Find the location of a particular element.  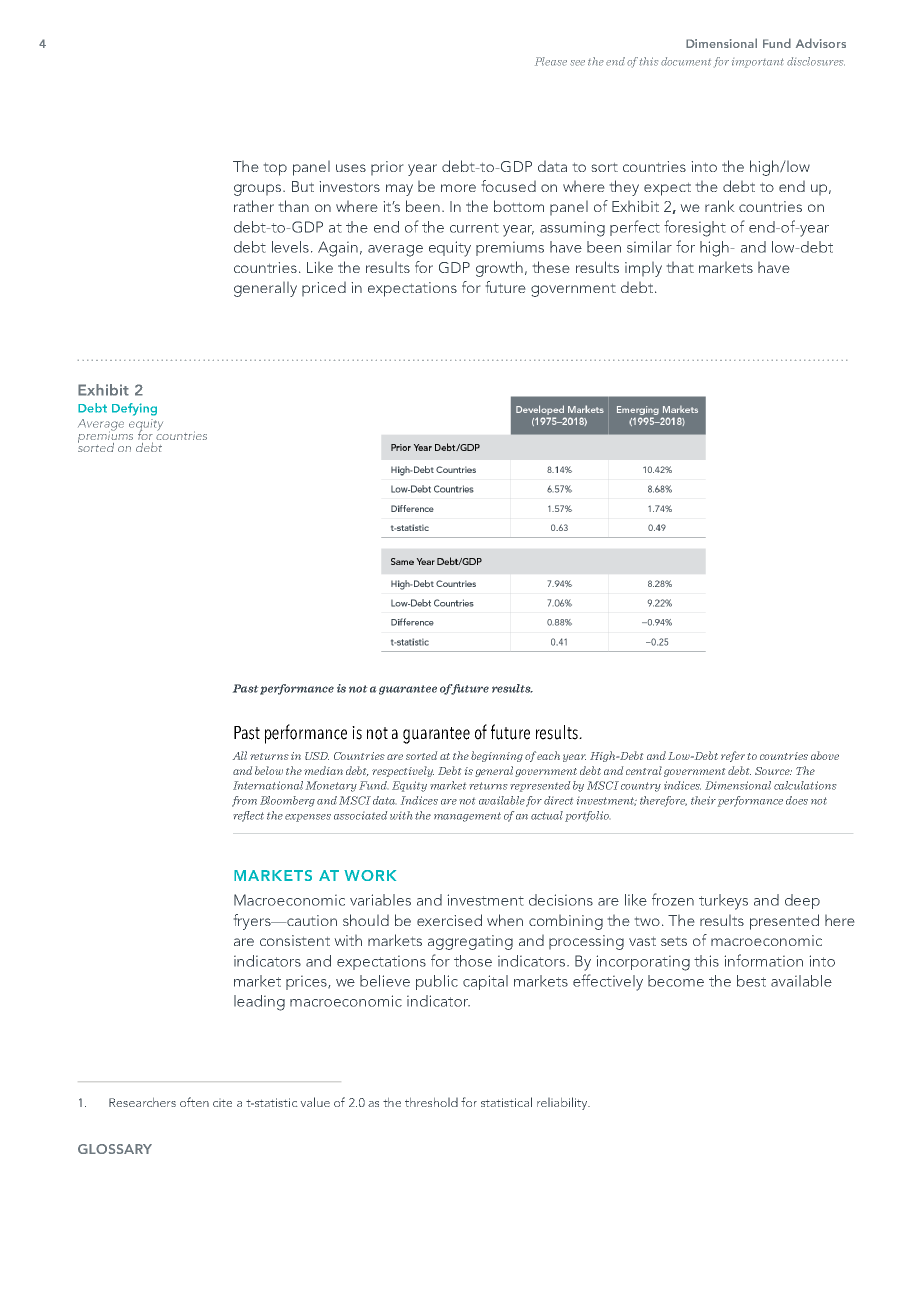

beginning is located at coordinates (497, 756).
